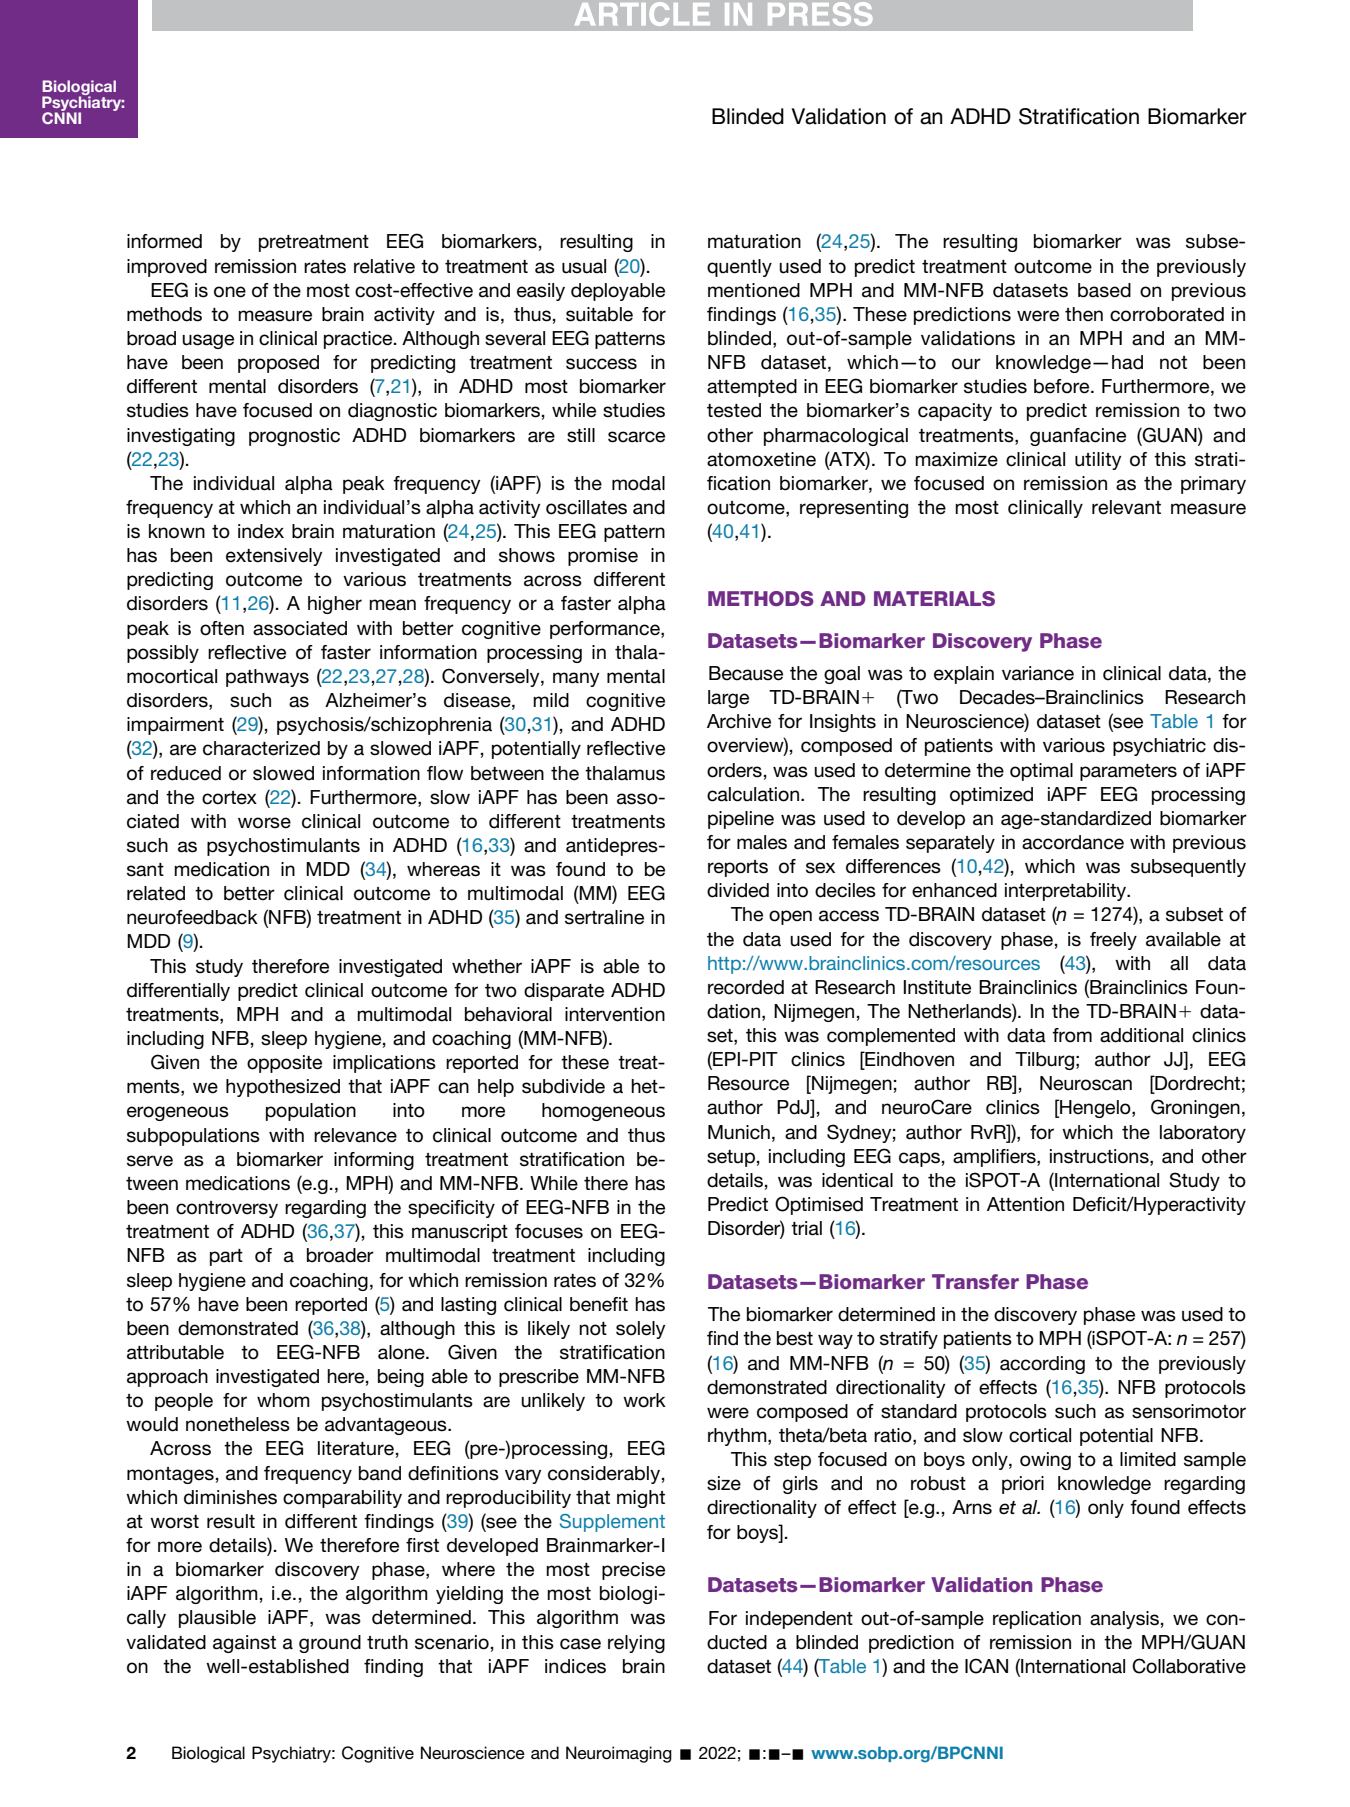  Describe the element at coordinates (731, 1158) in the screenshot. I see `setup` at that location.
